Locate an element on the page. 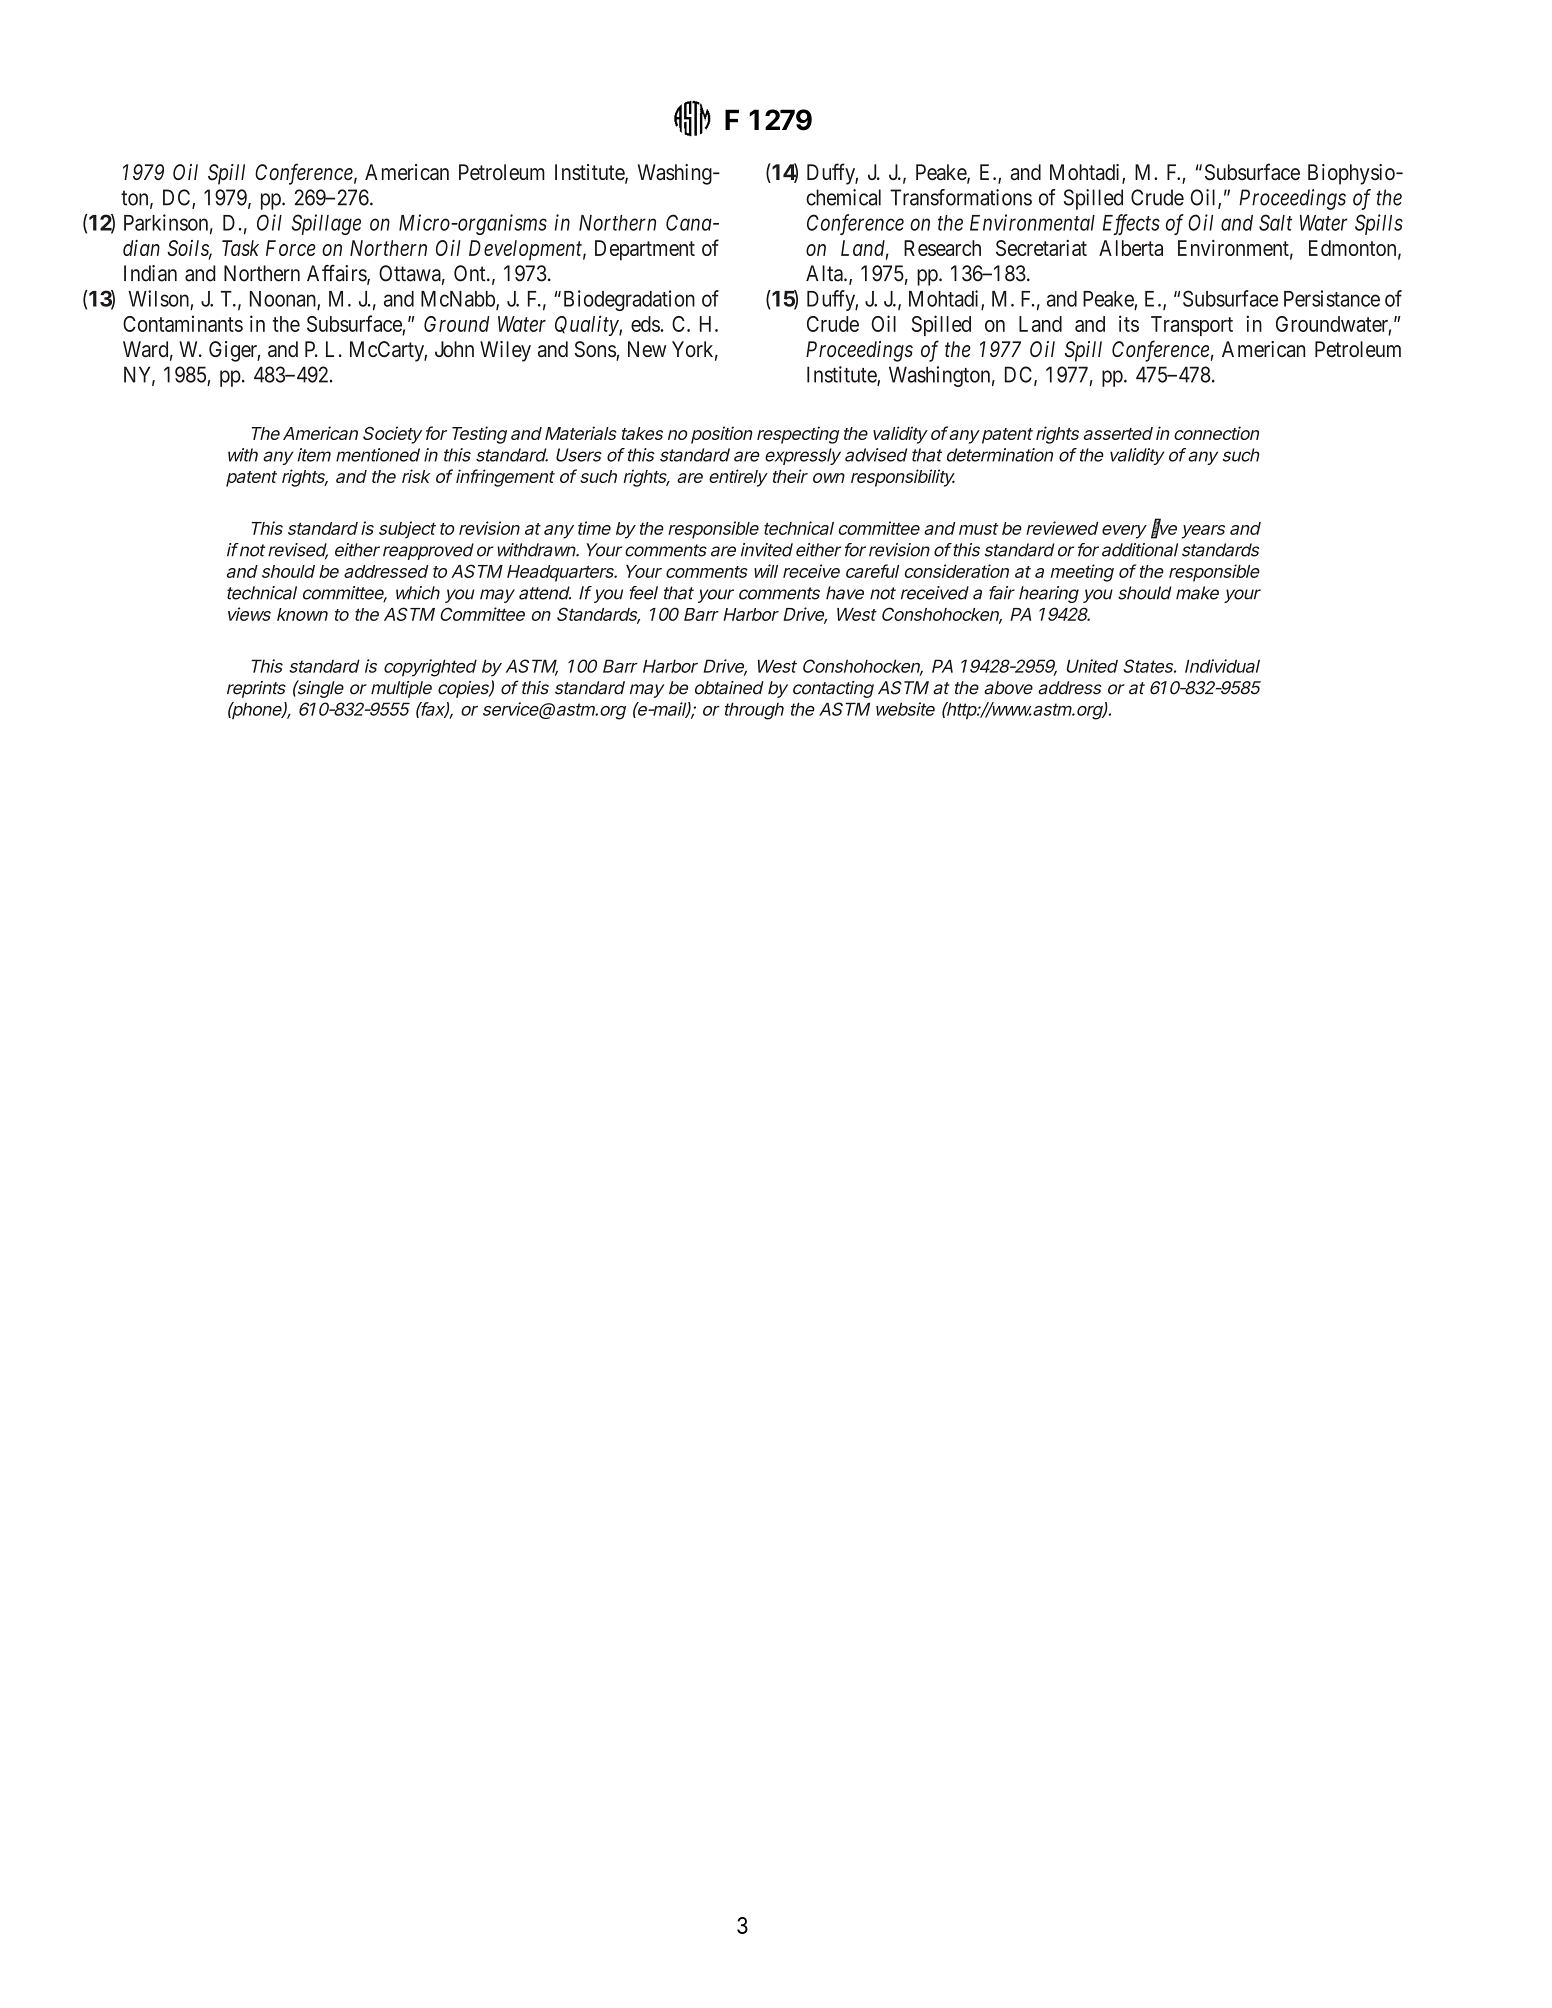 This image has height=2008, width=1552. Force is located at coordinates (291, 248).
